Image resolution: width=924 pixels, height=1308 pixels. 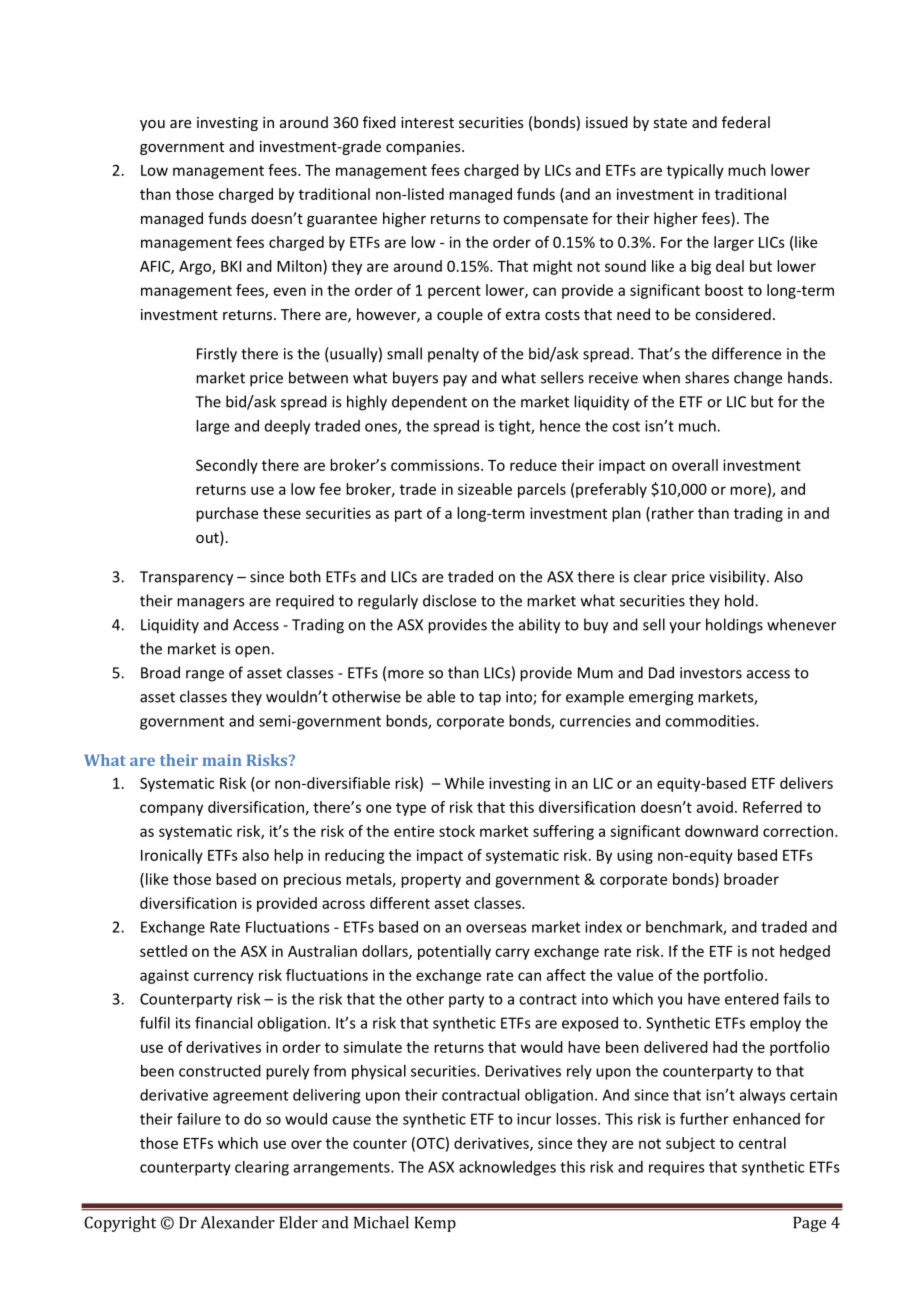 I want to click on downward, so click(x=721, y=831).
